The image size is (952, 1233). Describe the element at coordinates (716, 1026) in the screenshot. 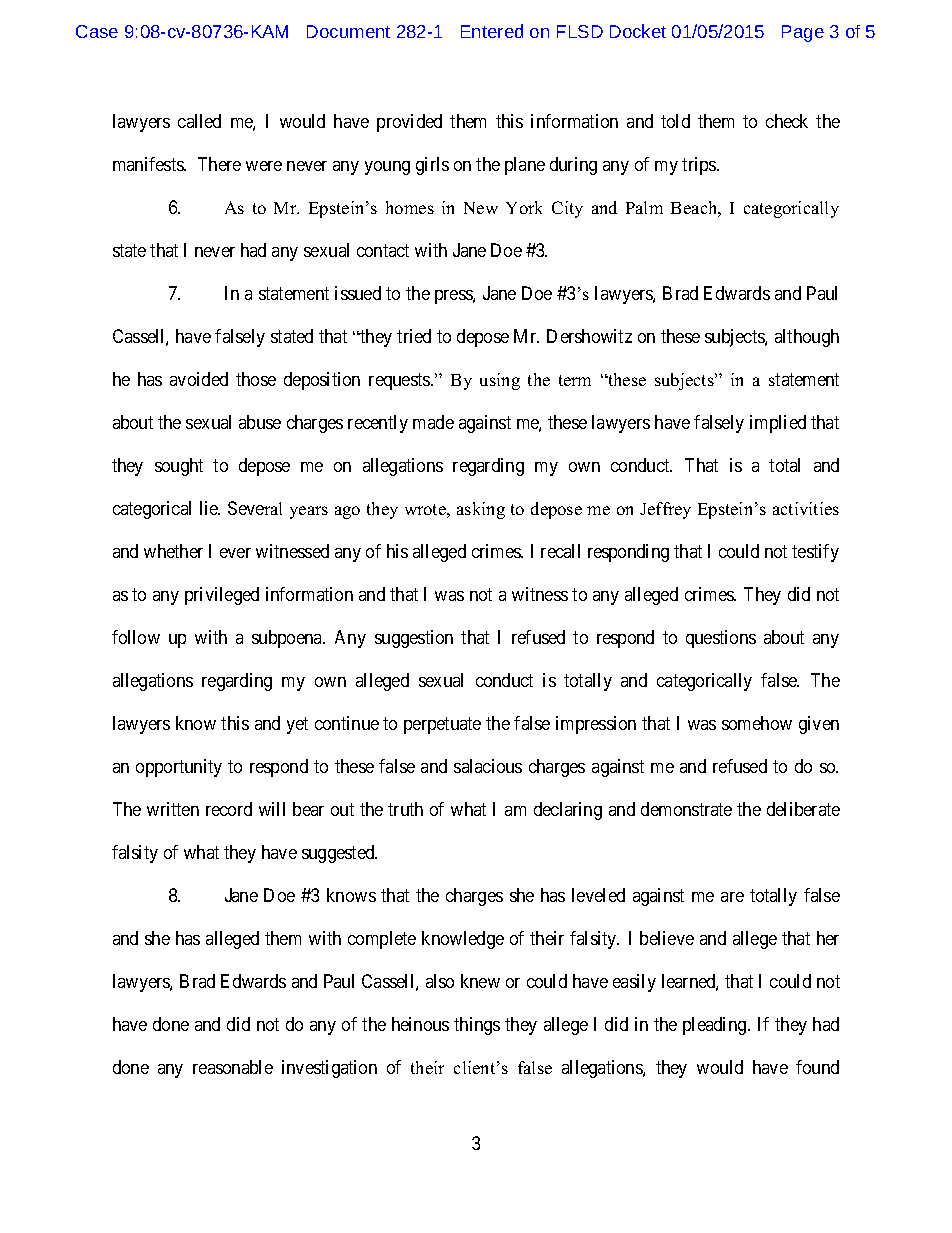

I see `pleading` at that location.
